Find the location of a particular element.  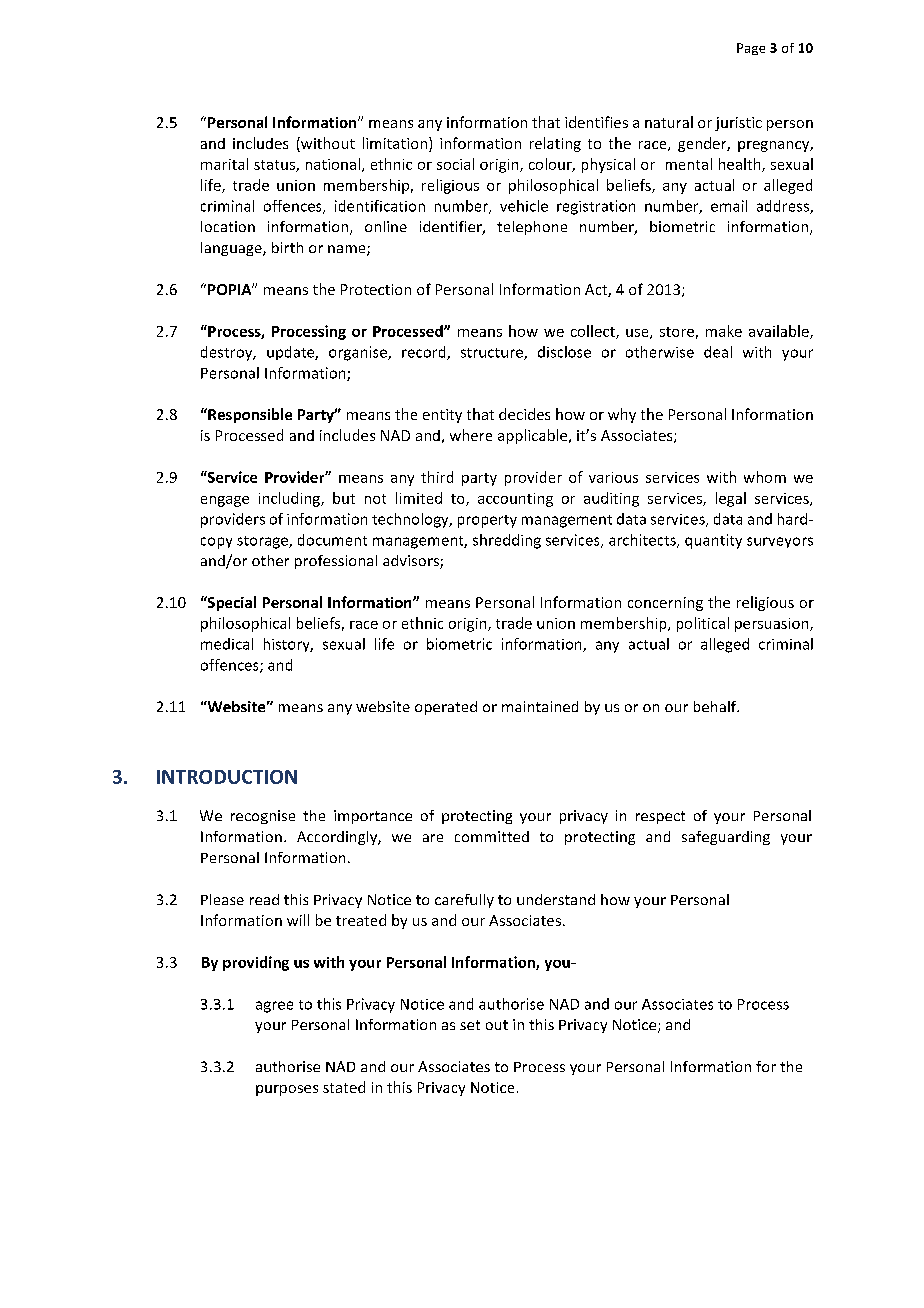

Responsible is located at coordinates (249, 415).
